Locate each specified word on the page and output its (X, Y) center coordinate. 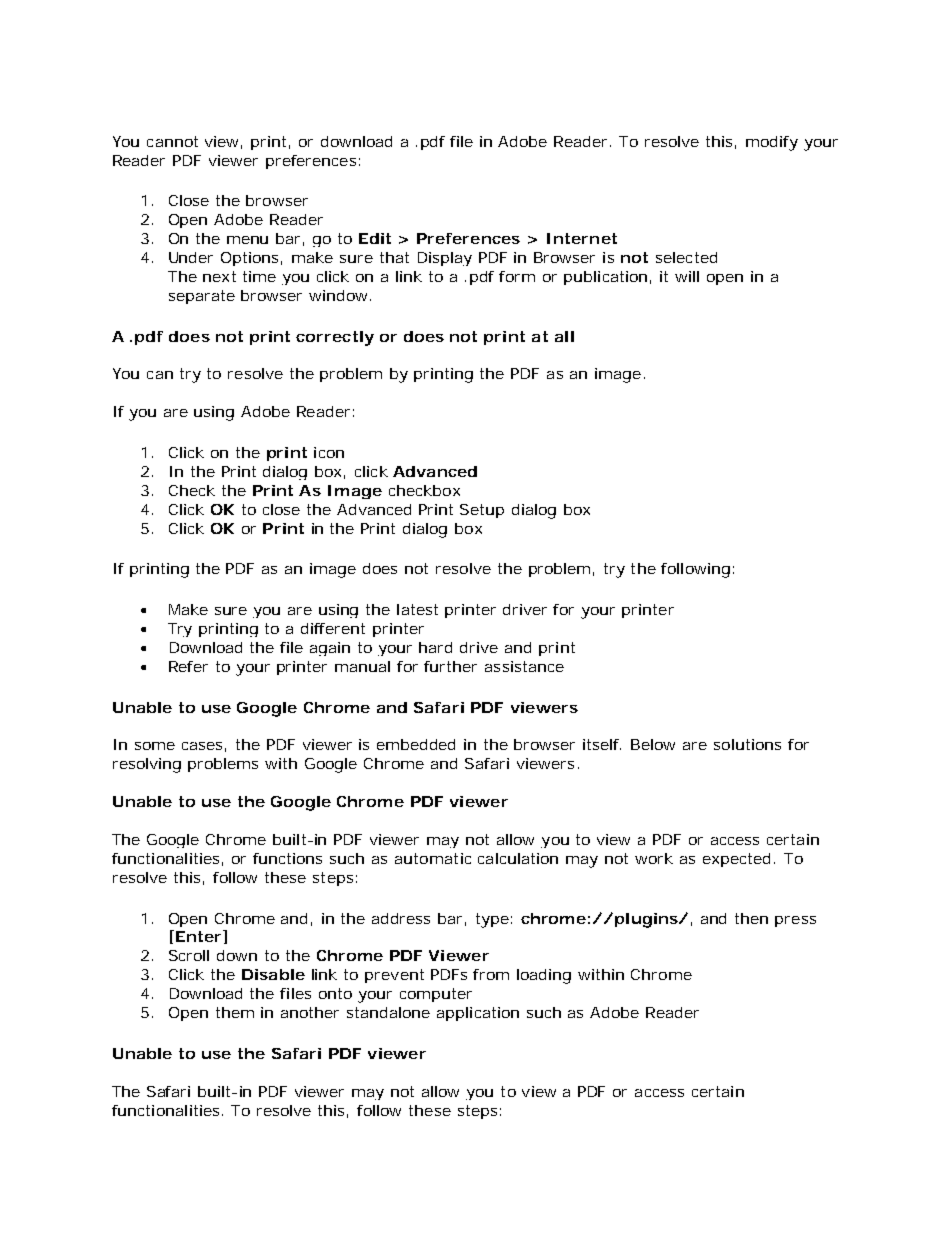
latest (417, 609)
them (235, 1012)
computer (436, 995)
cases (204, 747)
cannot (172, 141)
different (333, 628)
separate (202, 297)
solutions (747, 744)
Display (445, 259)
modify (772, 143)
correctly (335, 338)
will (687, 276)
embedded (416, 744)
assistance (524, 666)
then (751, 918)
